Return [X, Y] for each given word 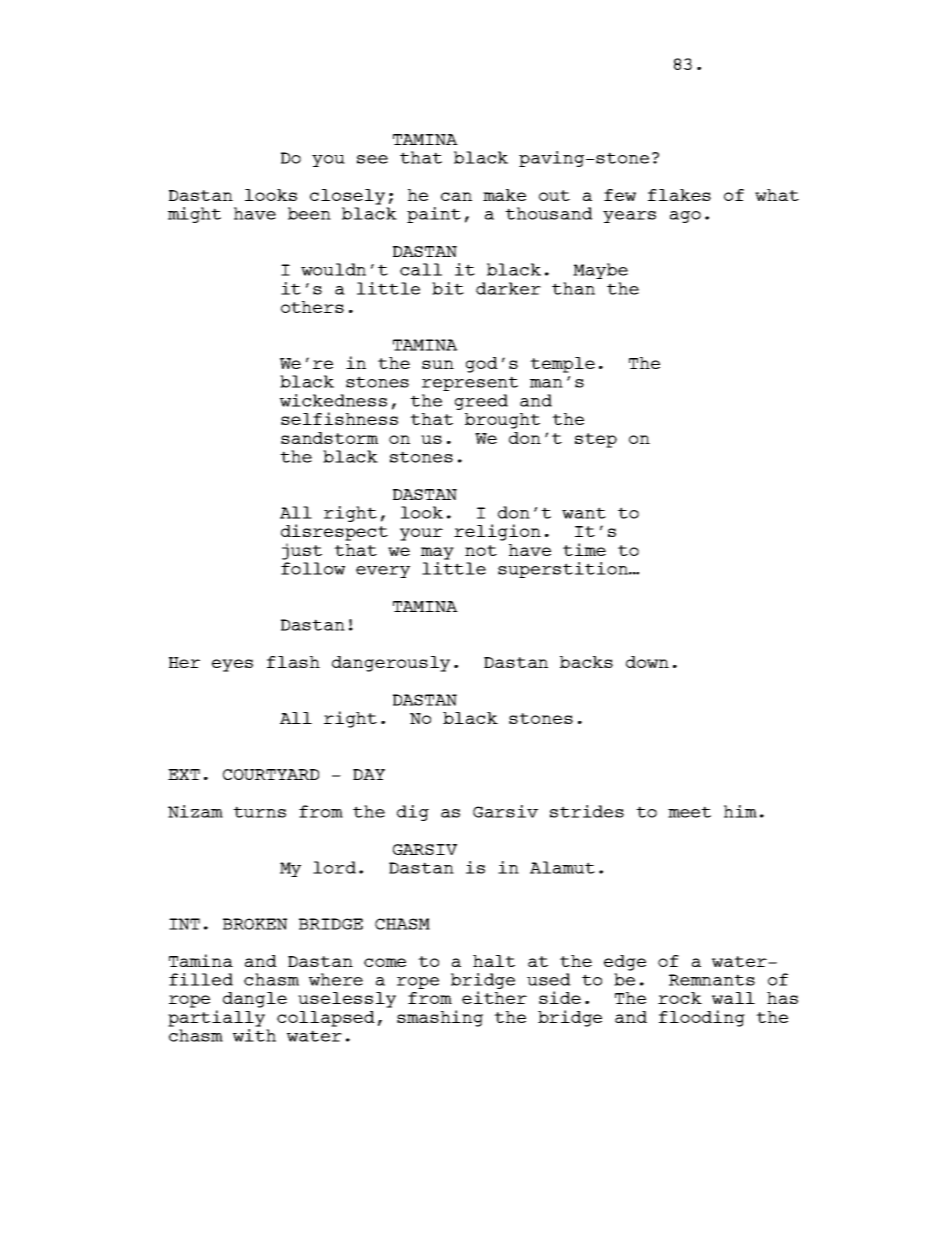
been [309, 213]
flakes [679, 195]
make [504, 195]
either [494, 997]
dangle [255, 1000]
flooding [702, 1018]
